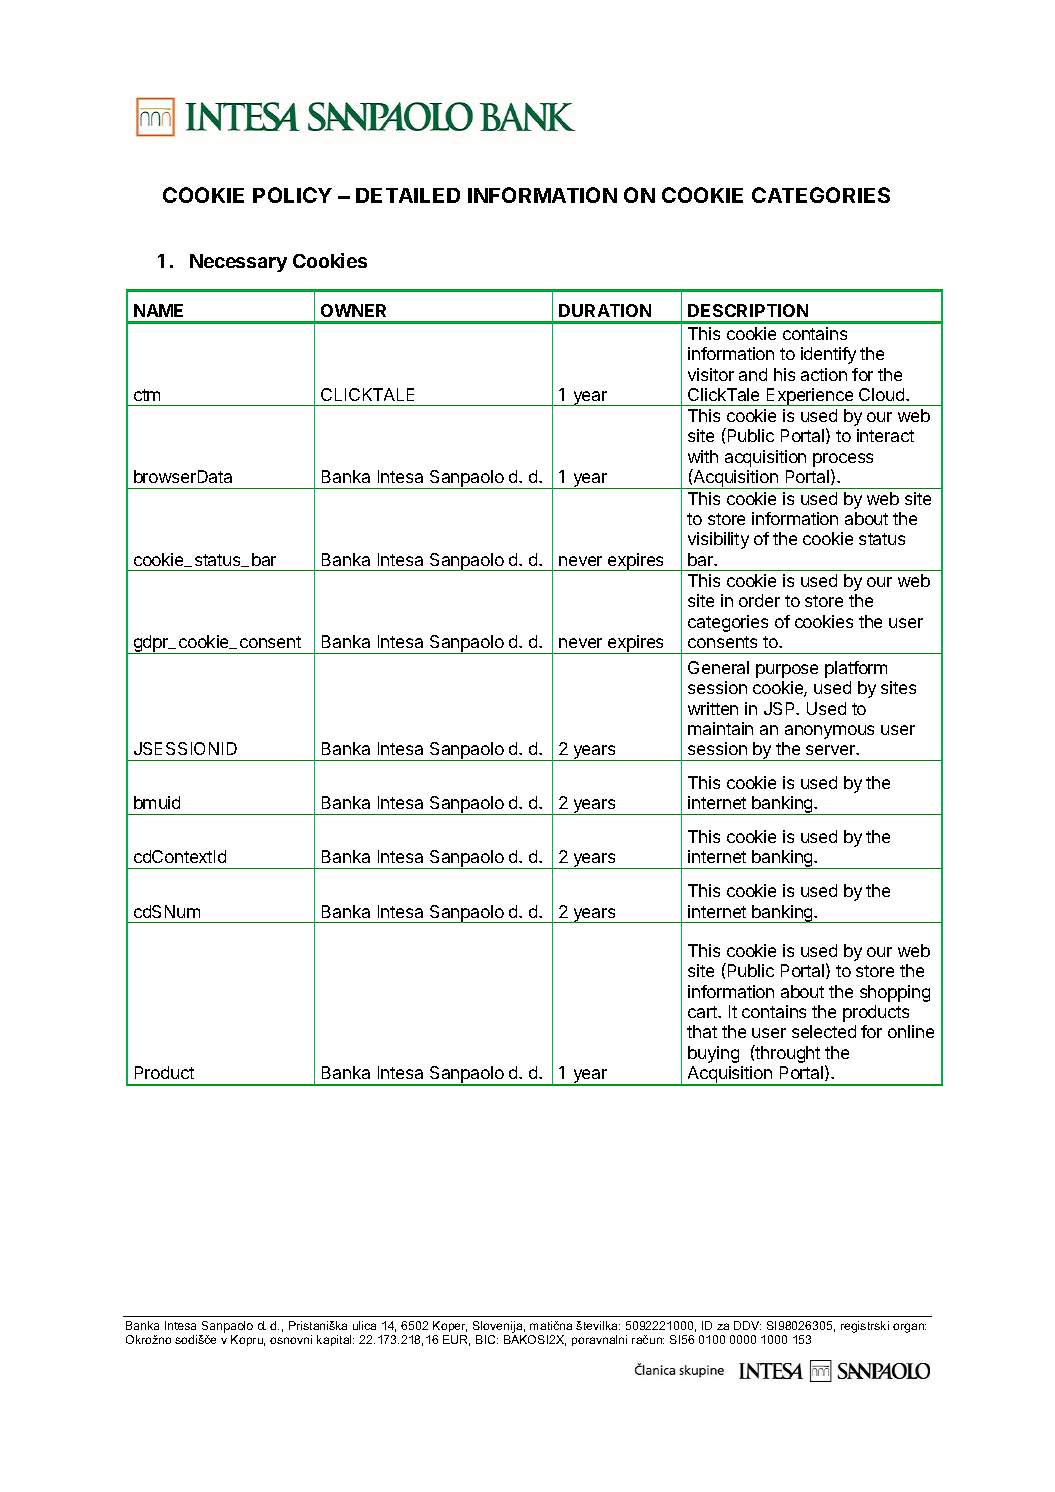 This document has height=1492, width=1055. Describe the element at coordinates (238, 263) in the document. I see `Necessary` at that location.
